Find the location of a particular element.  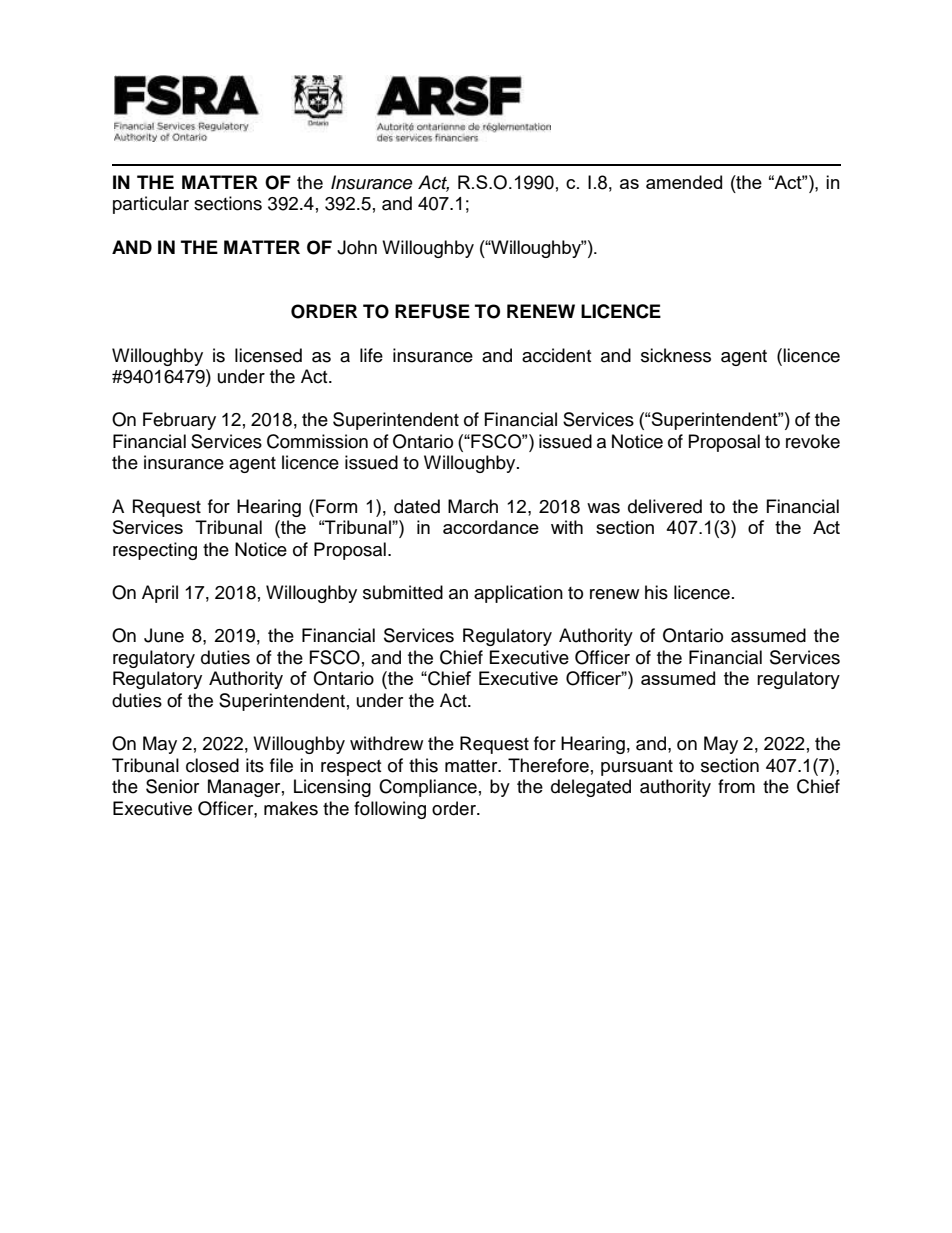

from is located at coordinates (736, 786).
